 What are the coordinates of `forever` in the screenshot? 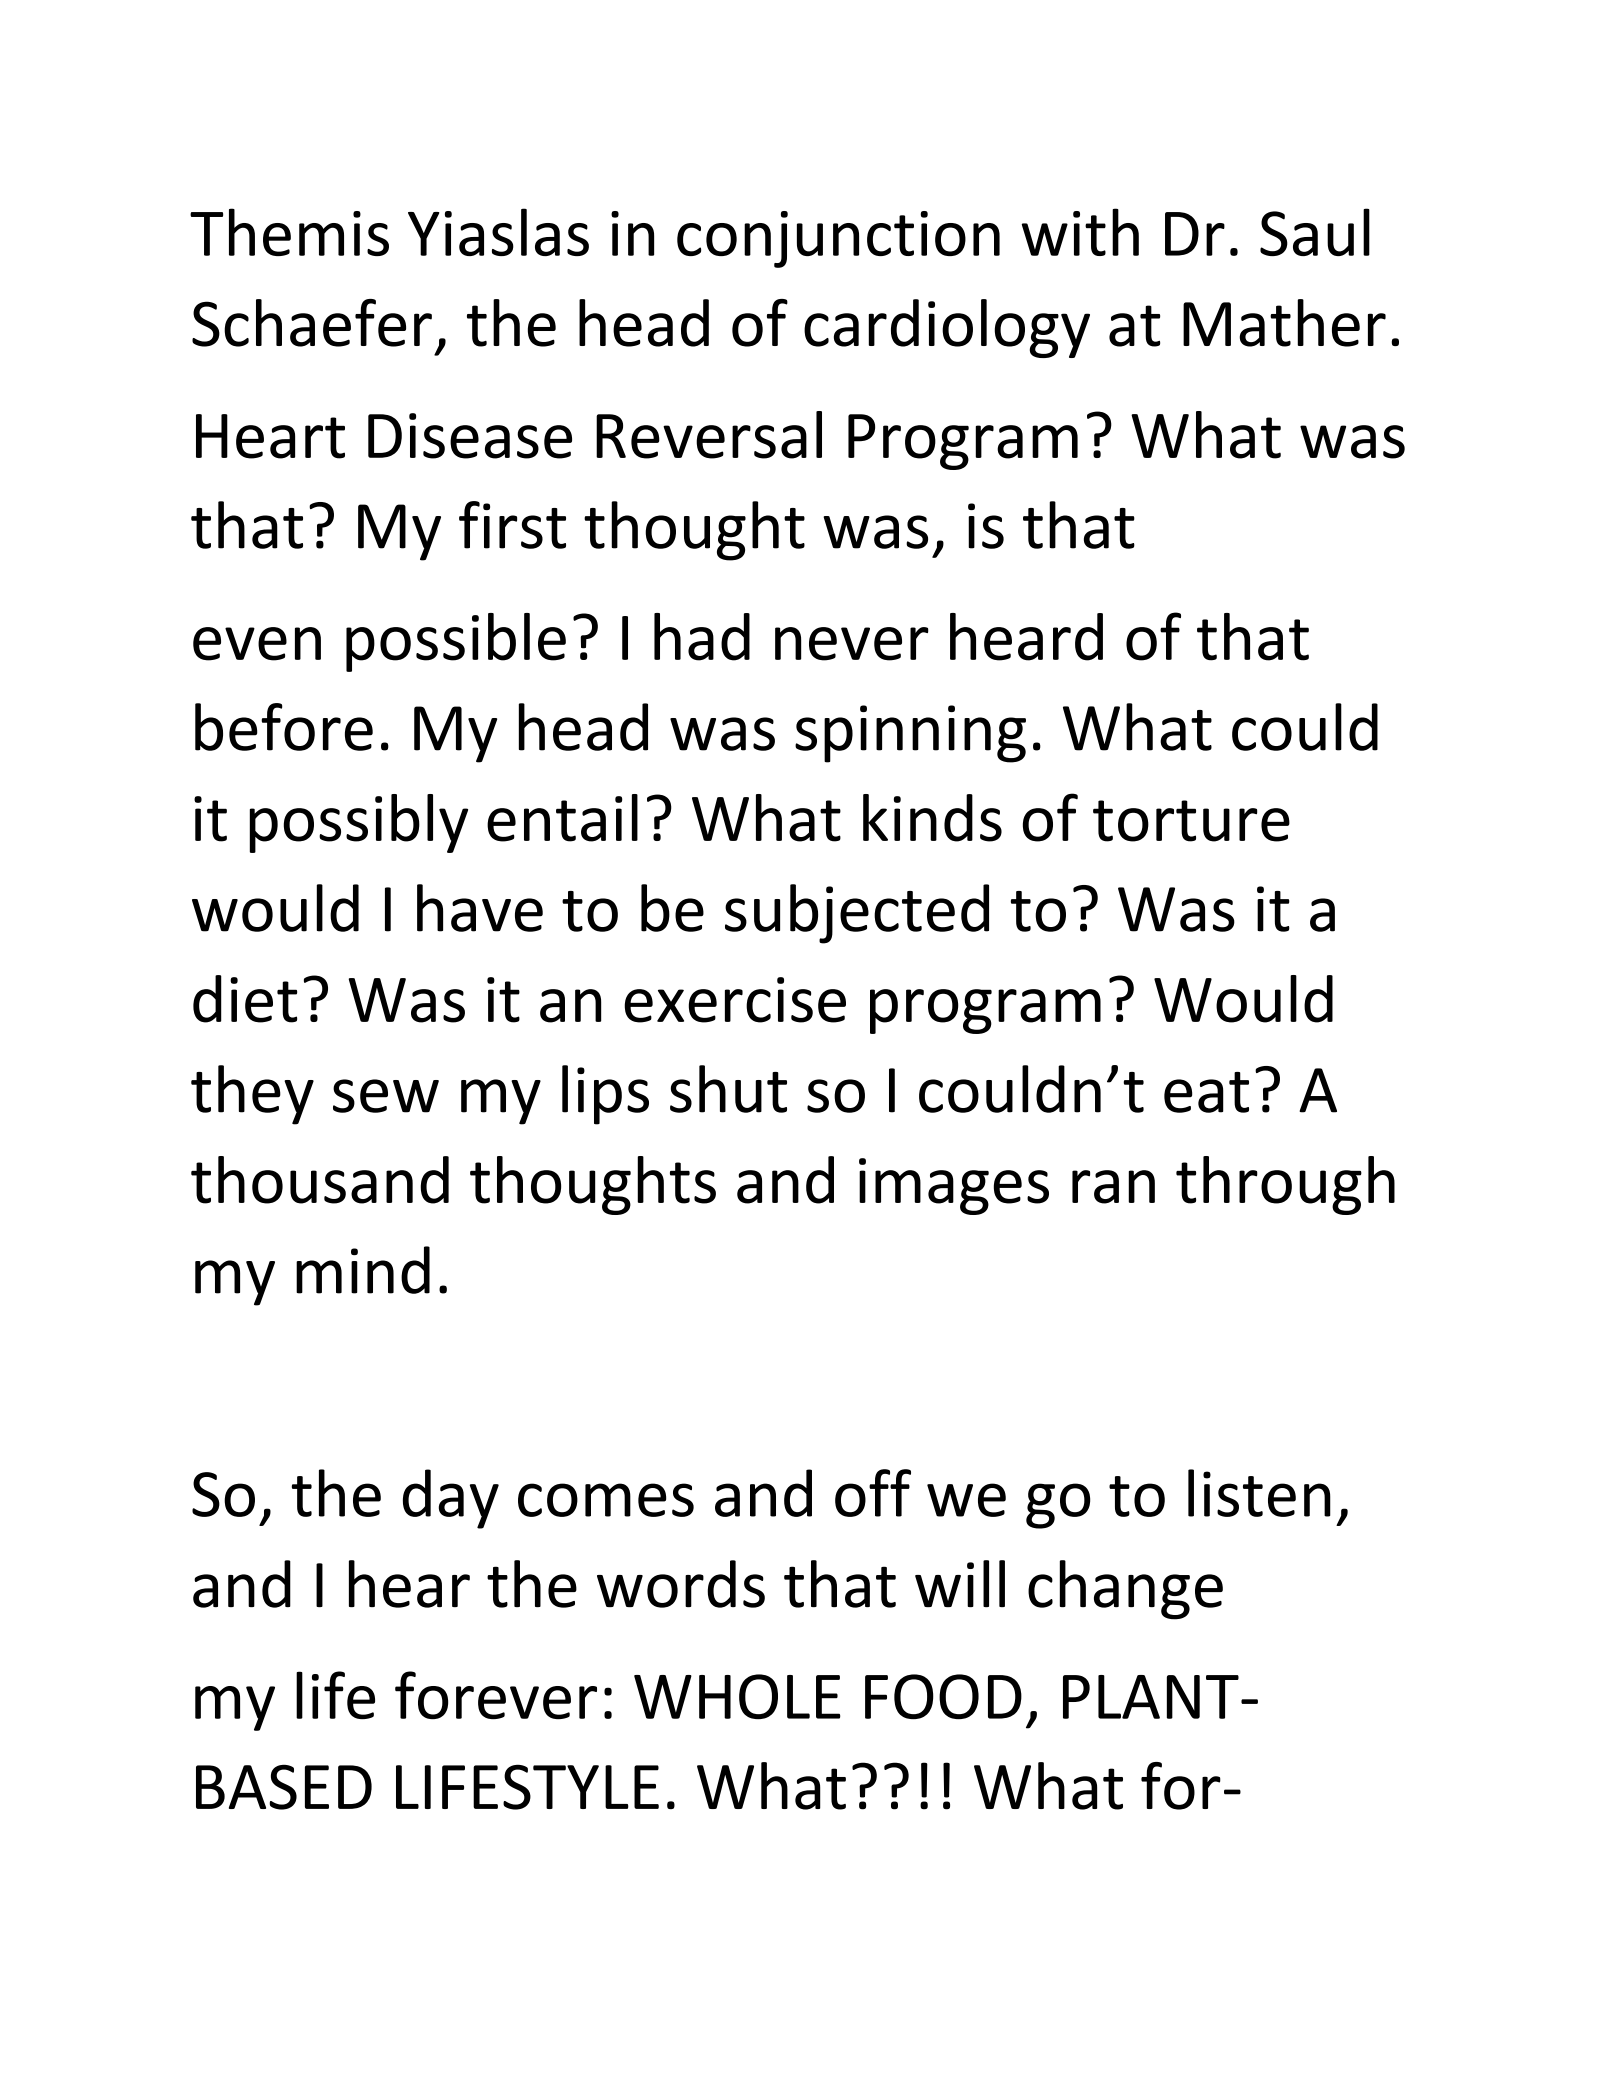 It's located at (496, 1695).
